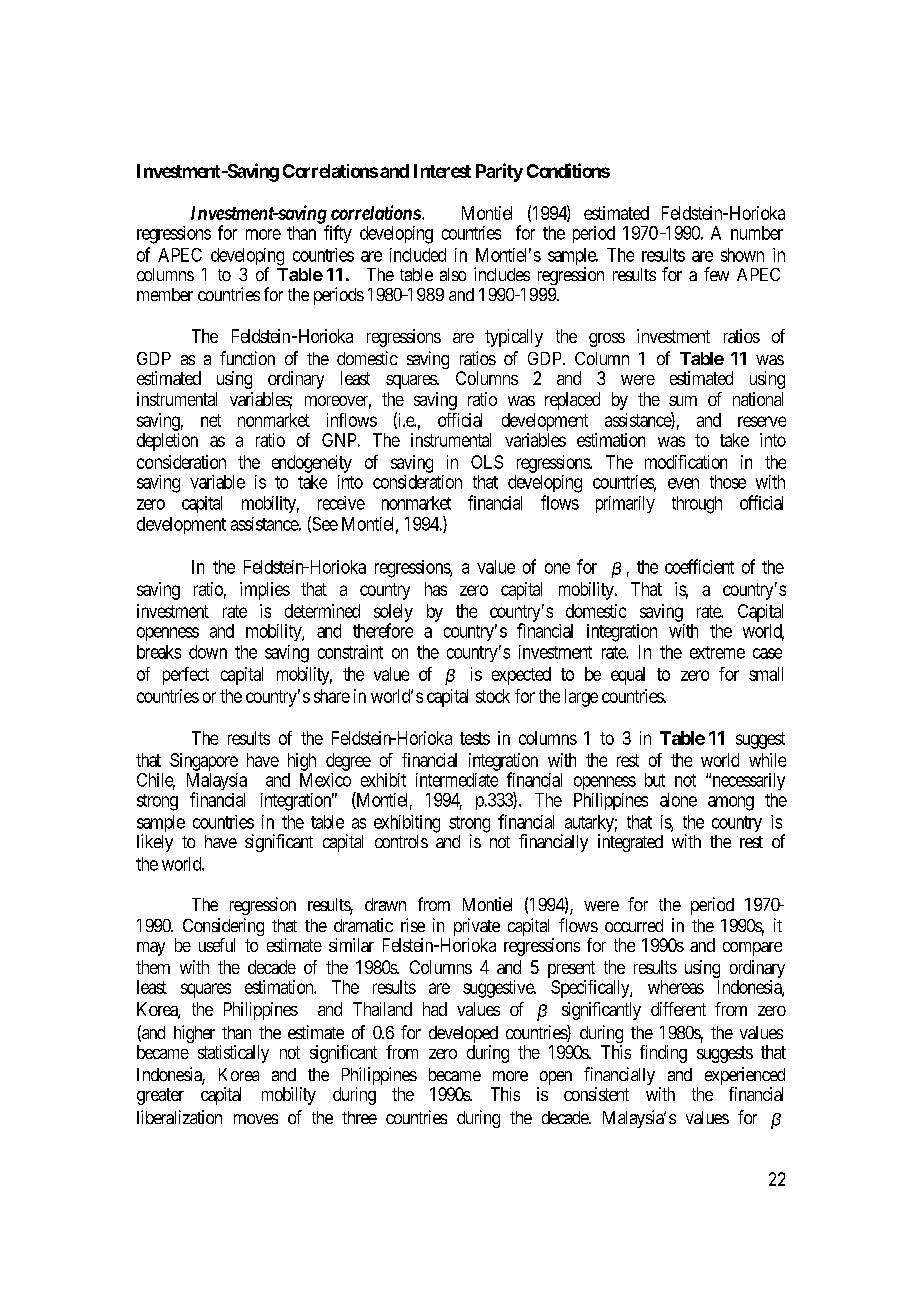 This screenshot has height=1307, width=924. Describe the element at coordinates (499, 172) in the screenshot. I see `Parity` at that location.
